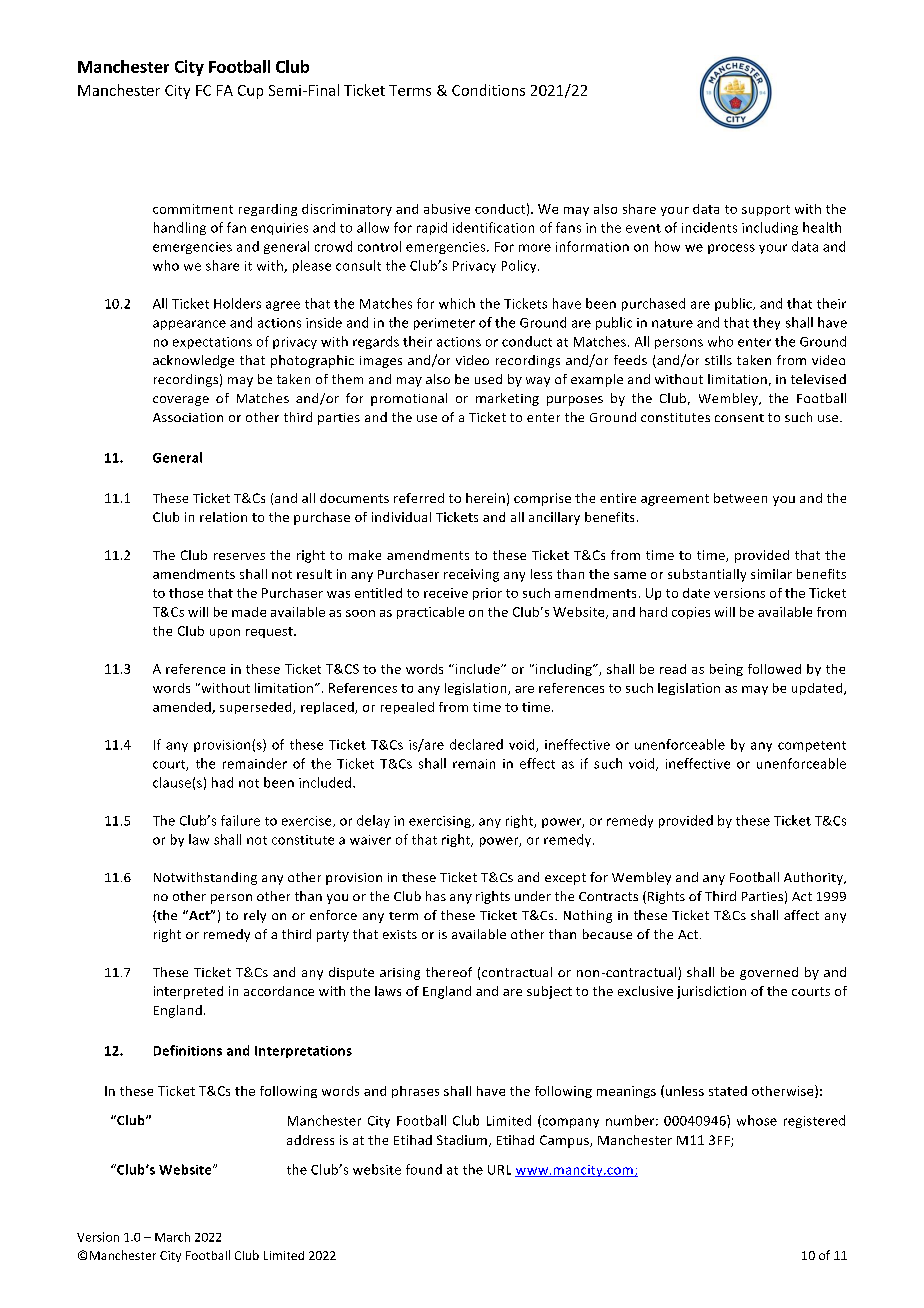 The height and width of the image is (1308, 924). I want to click on Cup, so click(250, 92).
